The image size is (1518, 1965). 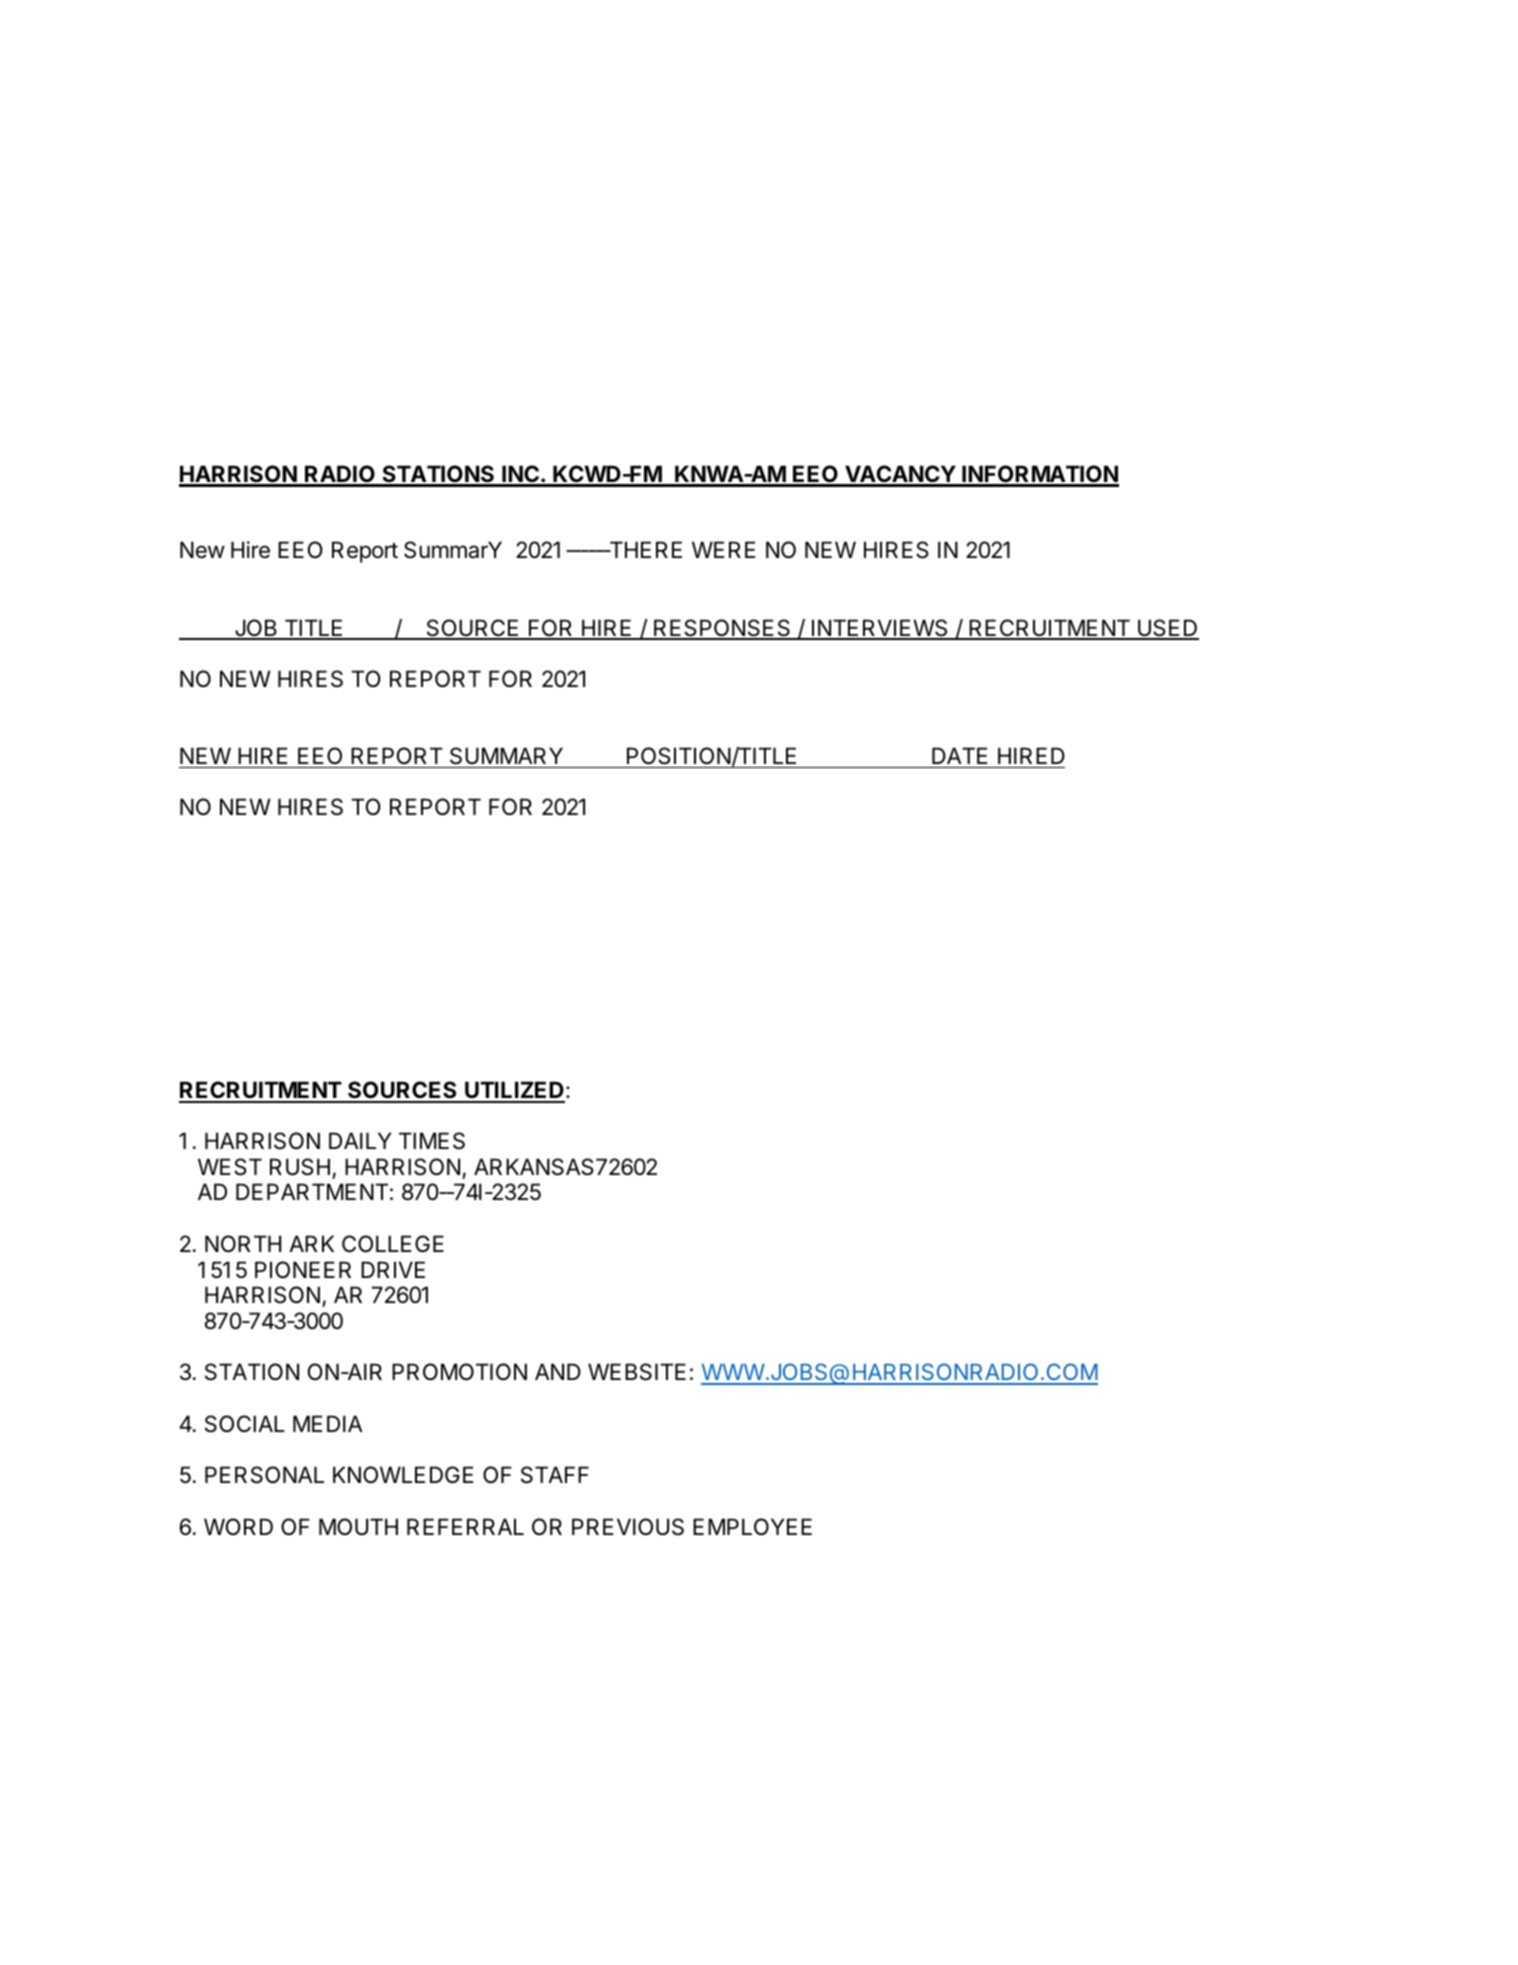 I want to click on RESPONSES, so click(x=722, y=629).
